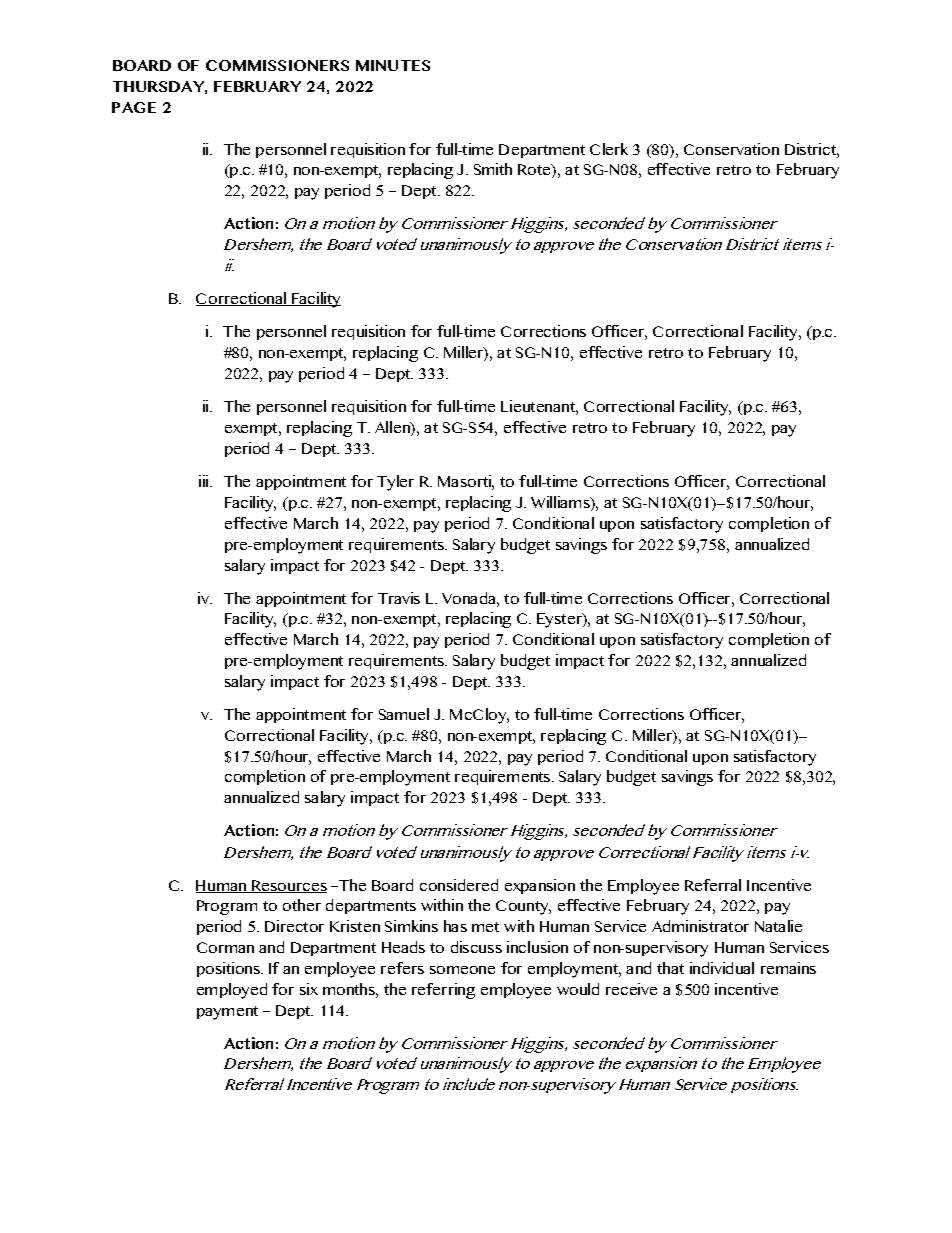 The image size is (952, 1233). Describe the element at coordinates (232, 991) in the document. I see `employed` at that location.
